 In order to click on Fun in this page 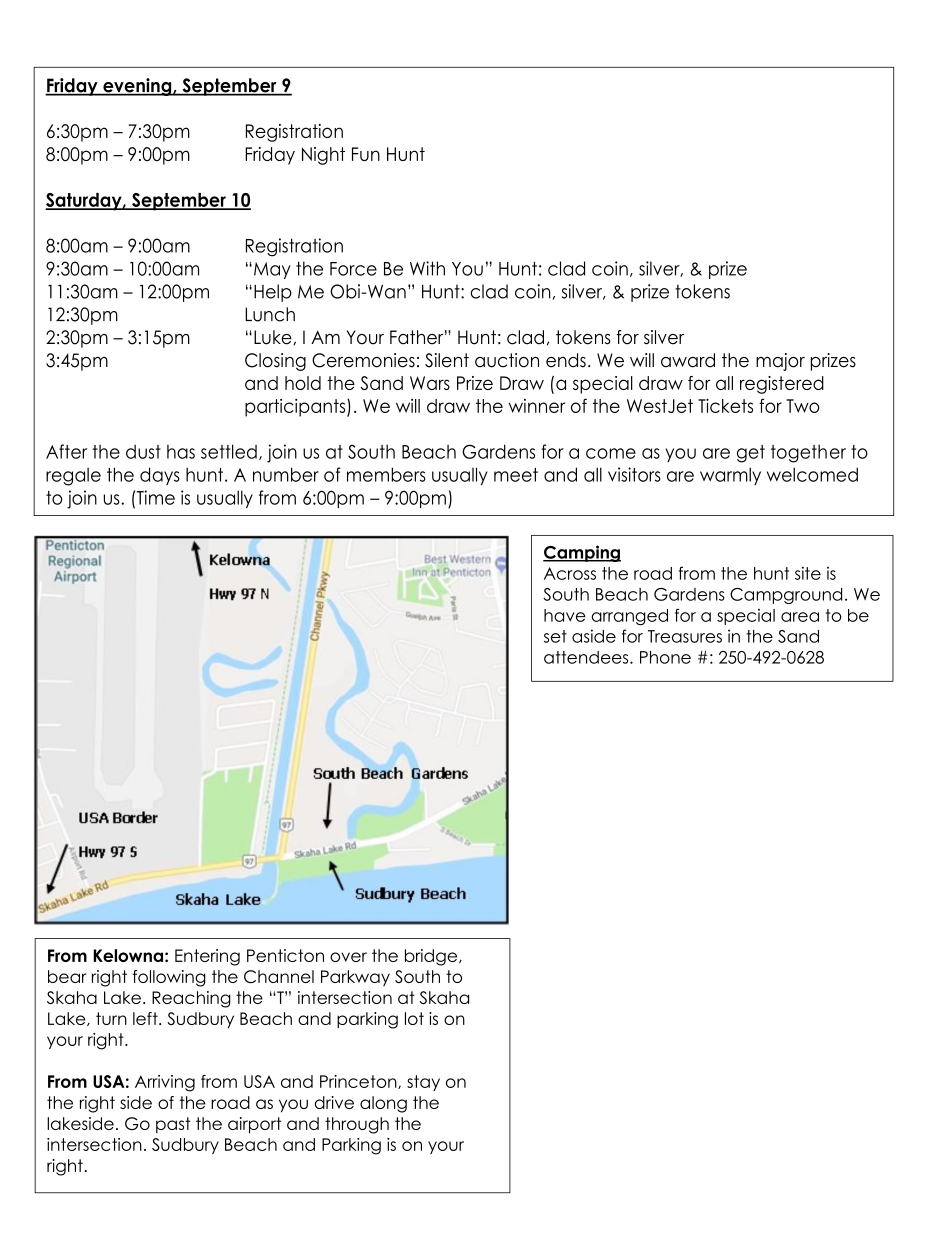, I will do `click(366, 154)`.
